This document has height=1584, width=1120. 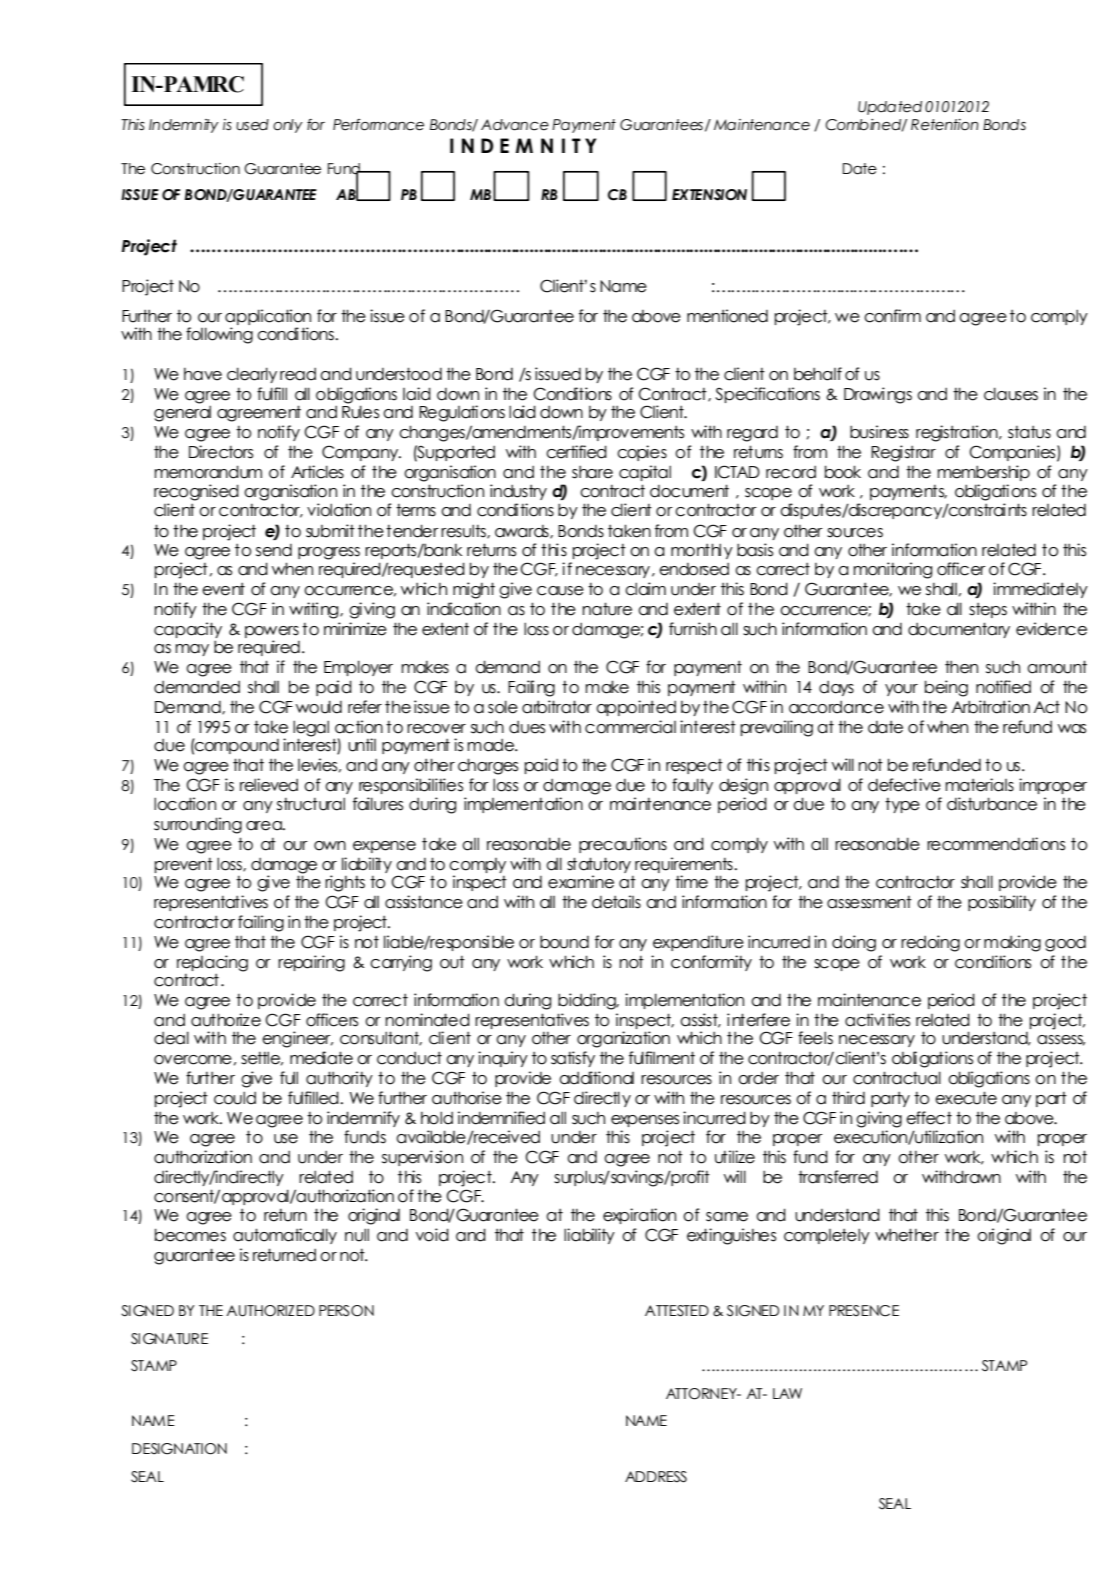 I want to click on PRESENCE, so click(x=864, y=1311).
